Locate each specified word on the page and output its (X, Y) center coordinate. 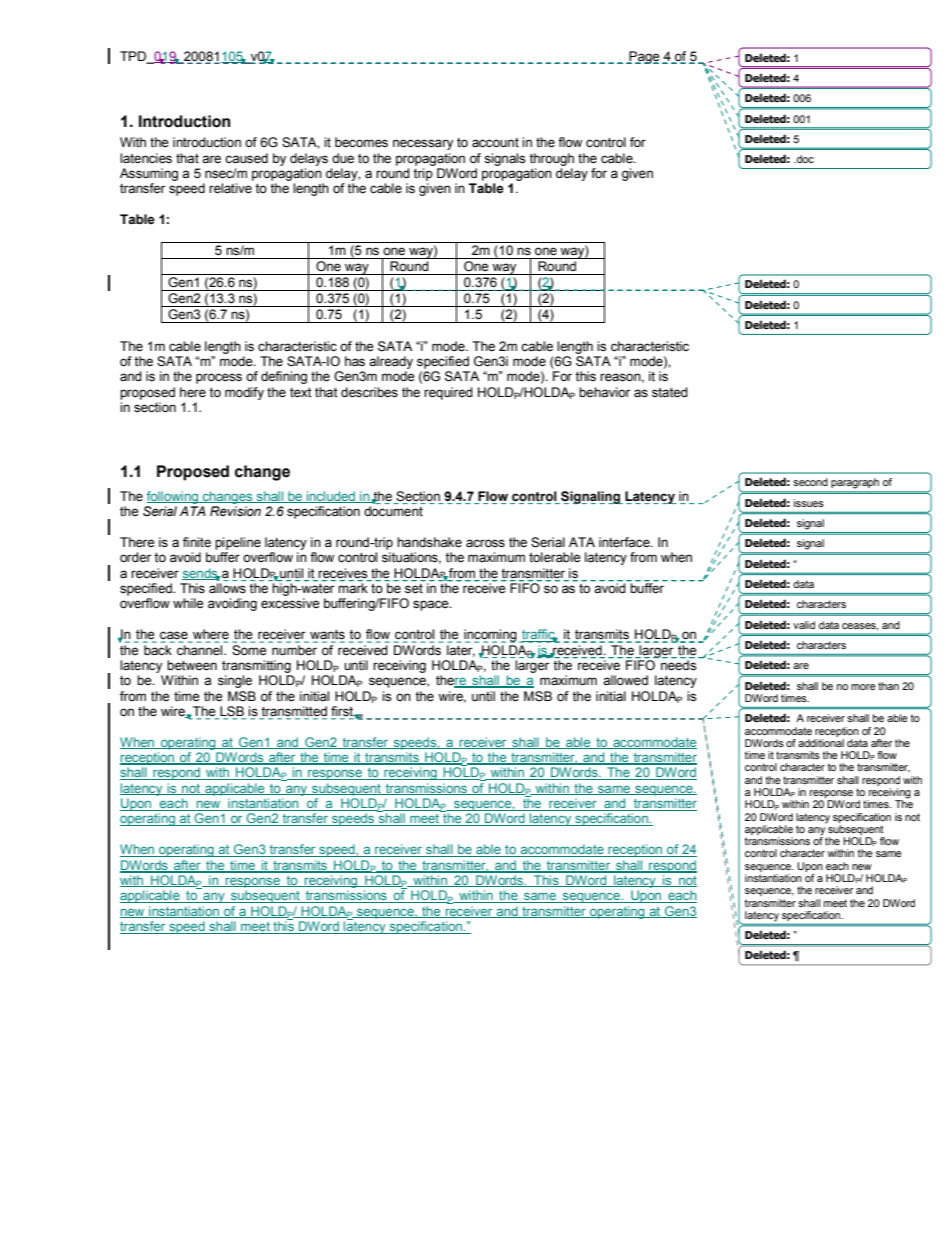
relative (230, 188)
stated (670, 392)
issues (809, 503)
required (448, 393)
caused (246, 158)
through (551, 159)
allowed (625, 680)
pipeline (238, 543)
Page (643, 57)
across (485, 543)
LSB (232, 712)
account (495, 143)
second (810, 482)
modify (244, 393)
